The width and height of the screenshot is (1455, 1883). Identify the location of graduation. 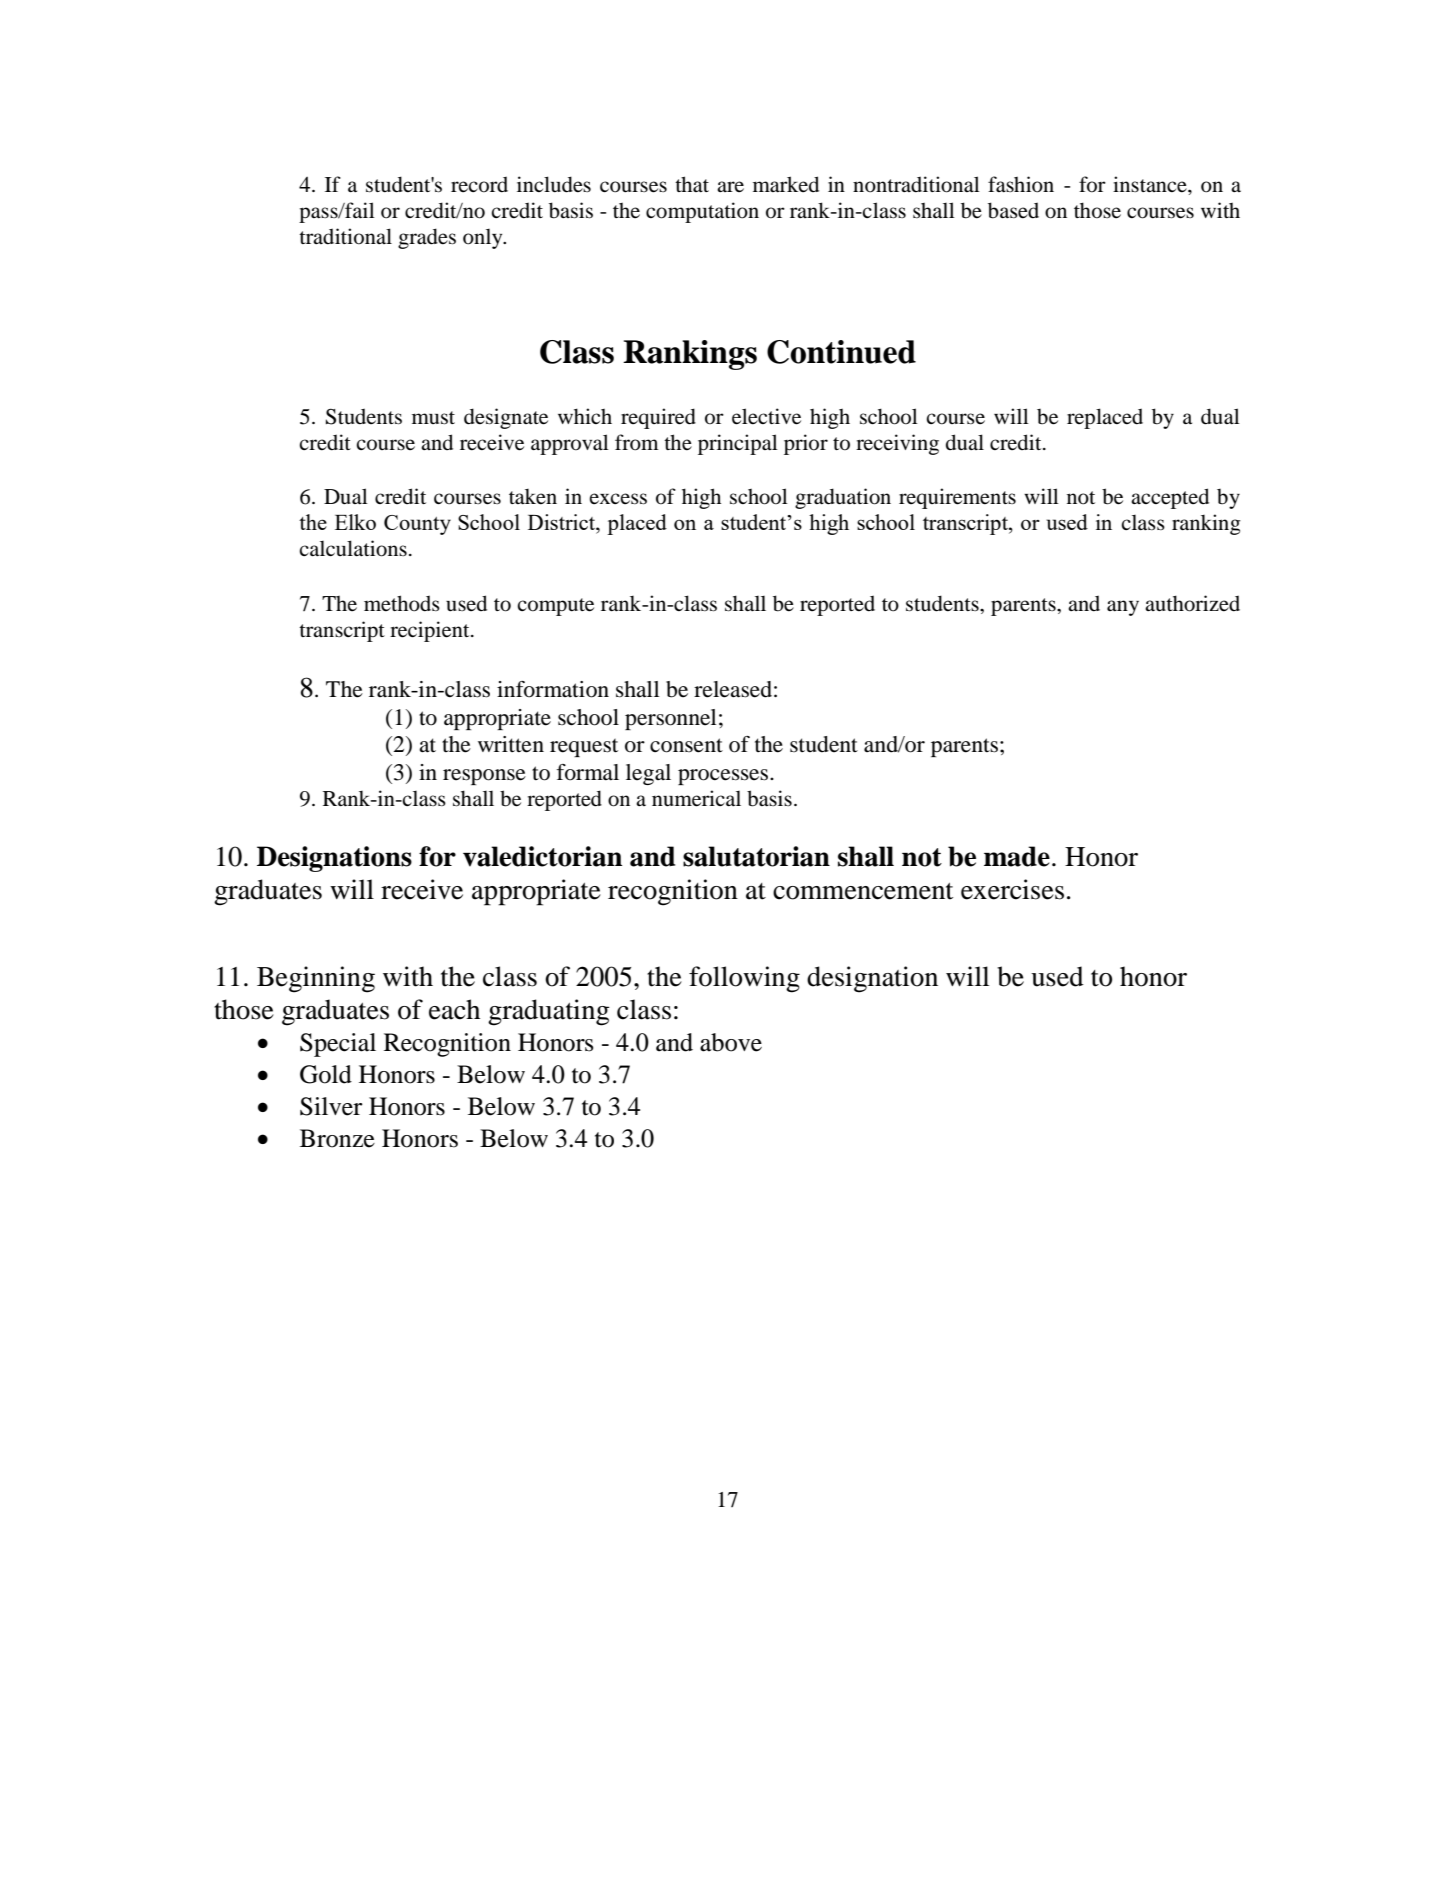
(843, 498).
